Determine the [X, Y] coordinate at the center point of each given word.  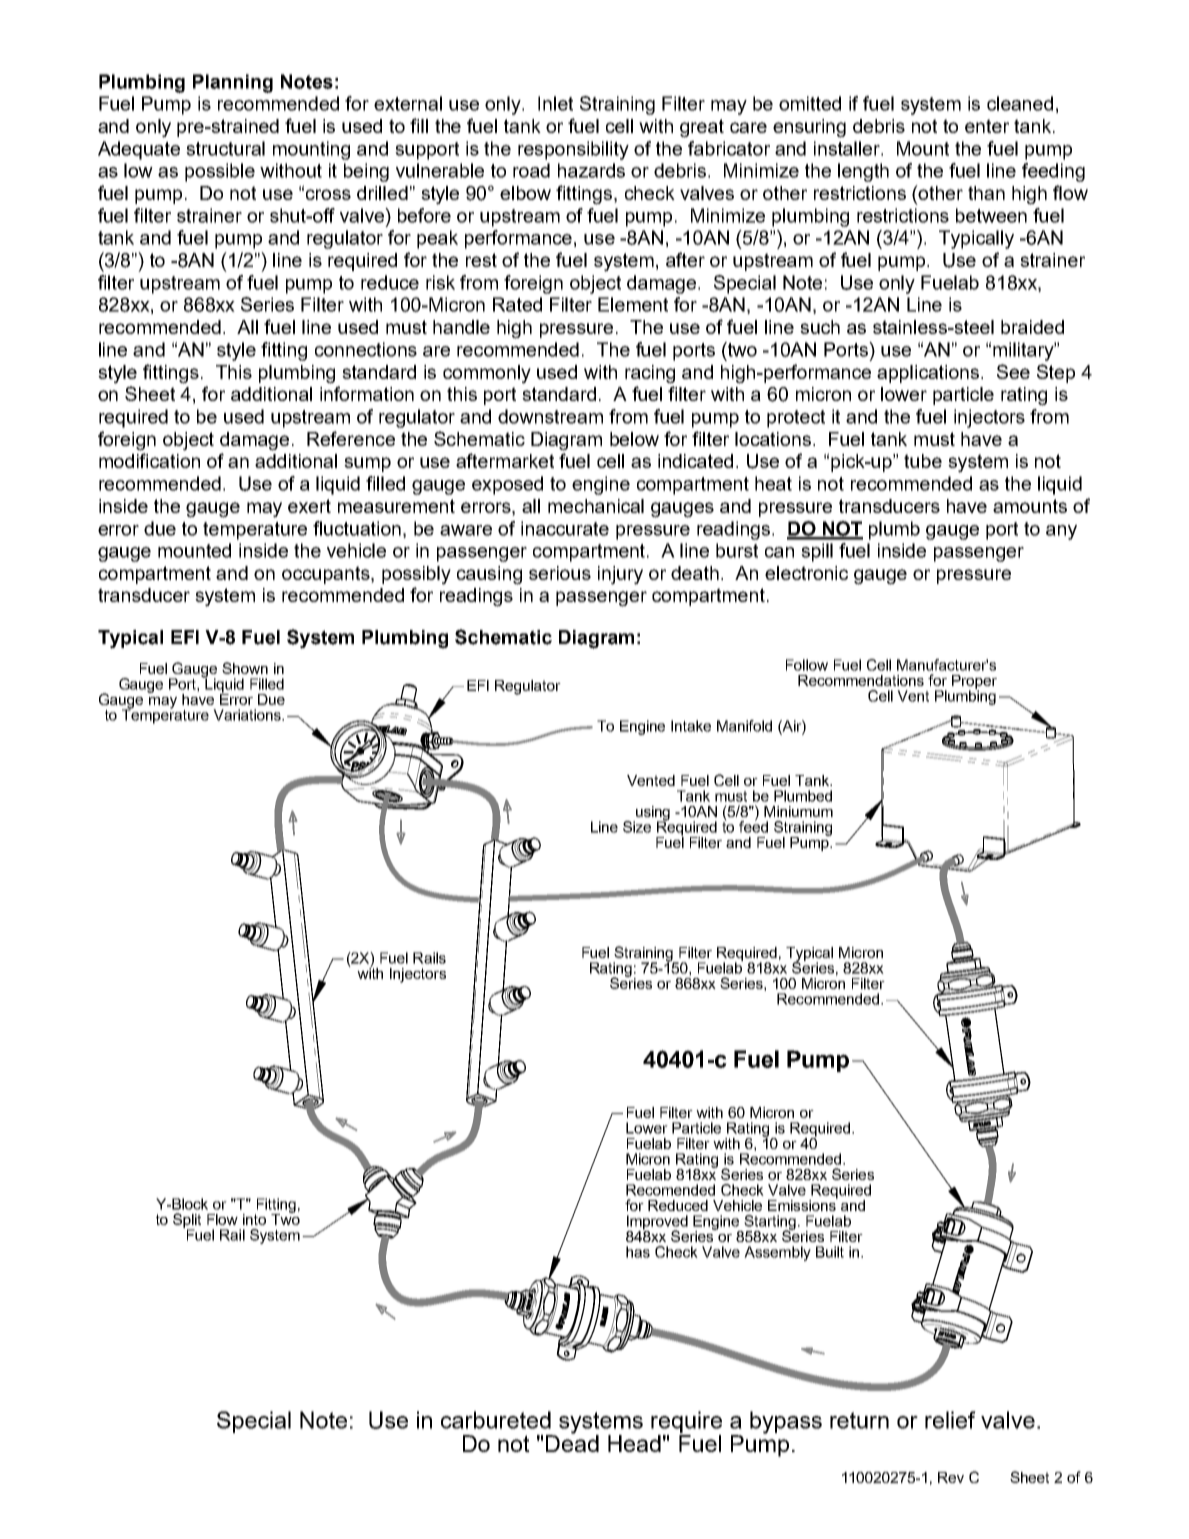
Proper [974, 683]
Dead [572, 1442]
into [254, 1219]
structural [225, 148]
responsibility [573, 150]
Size [637, 827]
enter [987, 126]
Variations [248, 715]
